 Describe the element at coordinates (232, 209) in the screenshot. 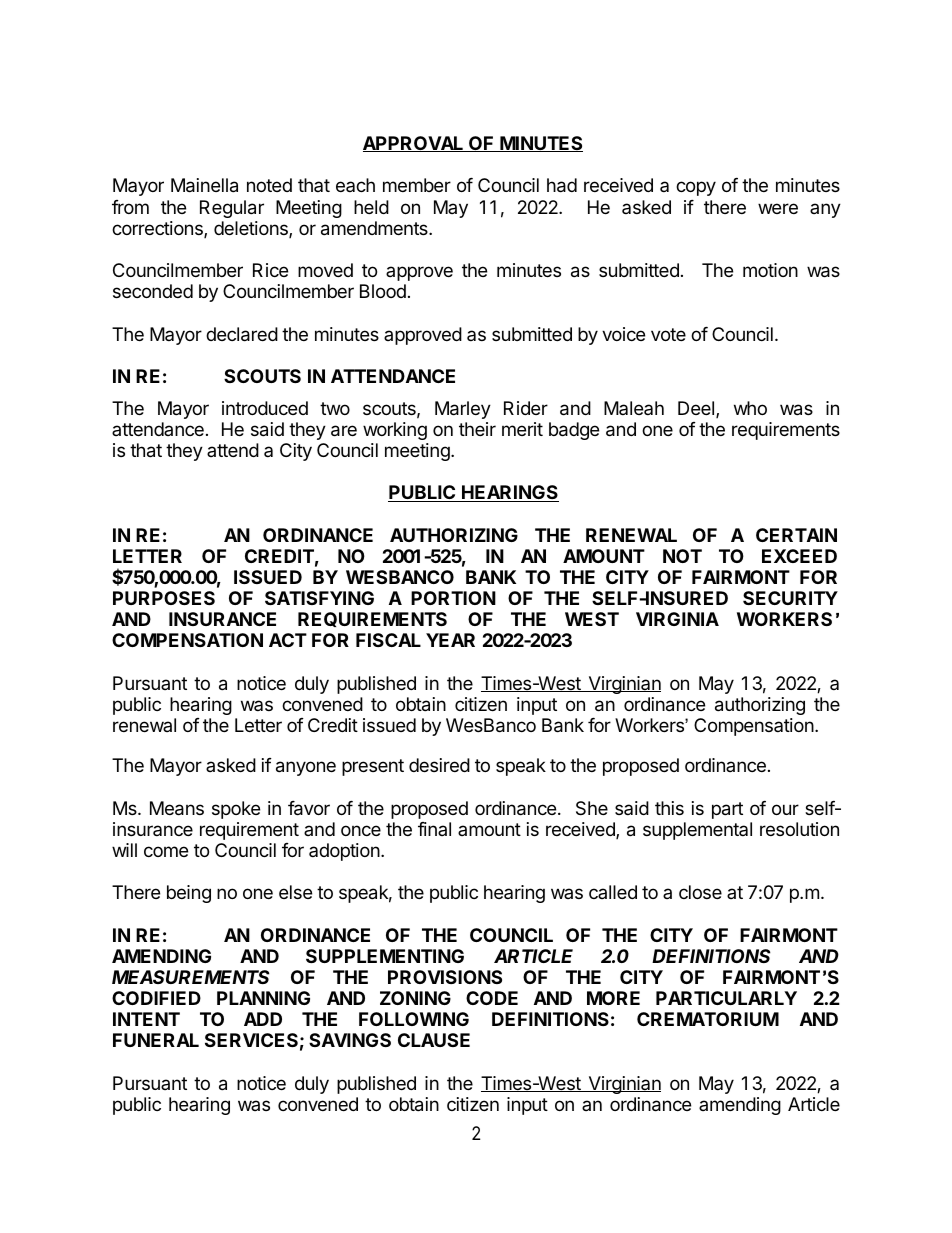

I see `Regular` at that location.
